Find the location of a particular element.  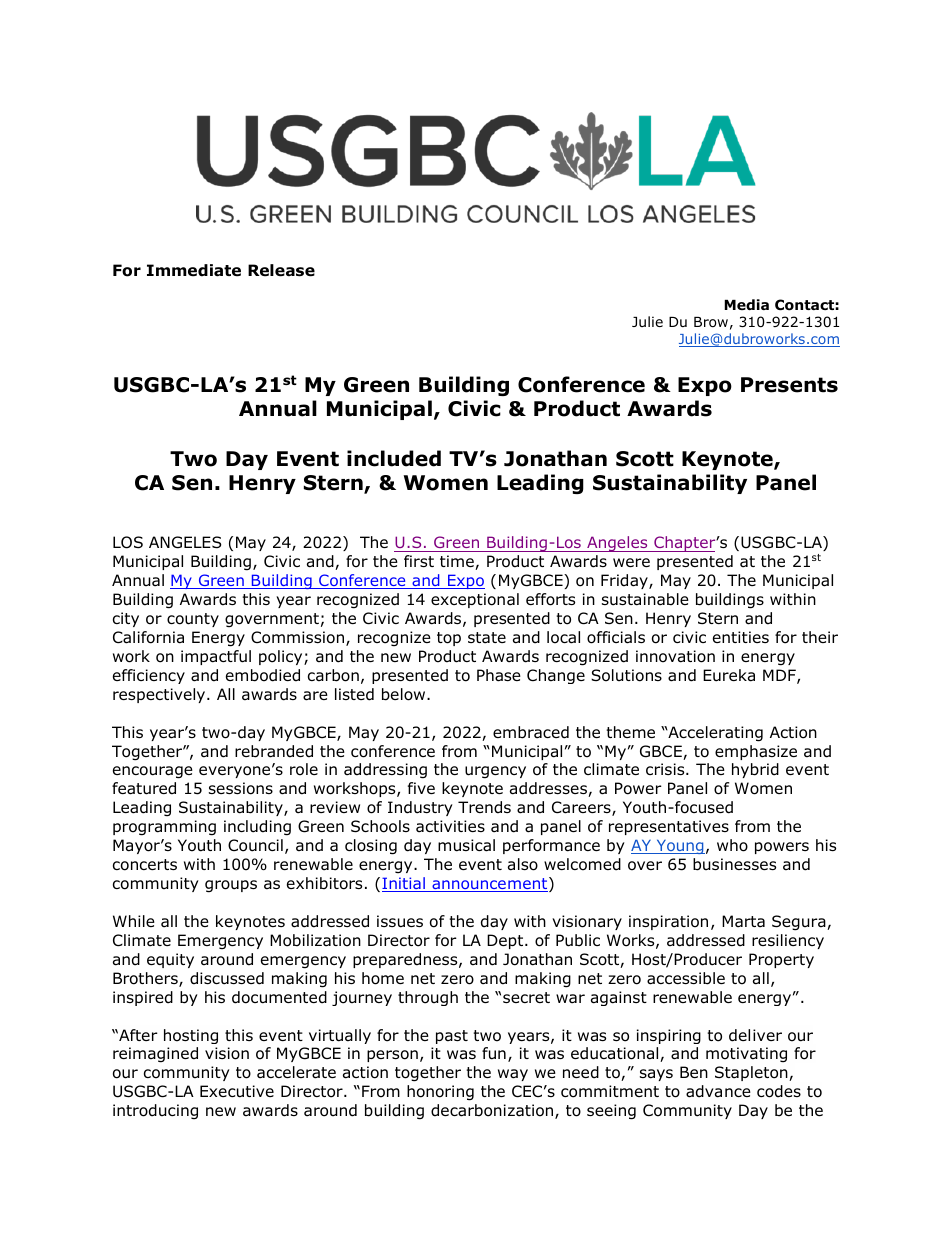

businesses is located at coordinates (734, 864).
